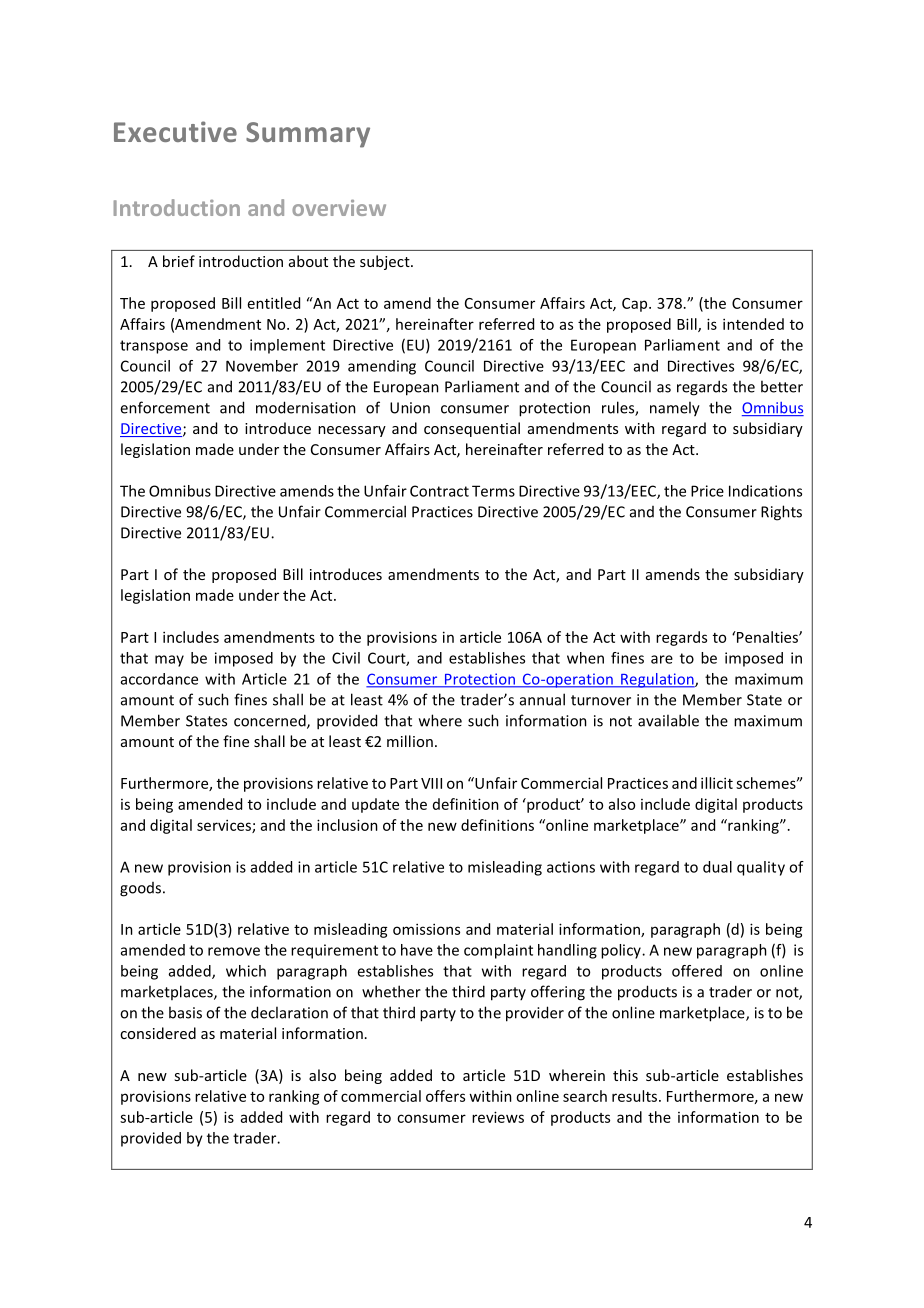 The width and height of the screenshot is (924, 1308). What do you see at coordinates (636, 305) in the screenshot?
I see `Cap` at bounding box center [636, 305].
